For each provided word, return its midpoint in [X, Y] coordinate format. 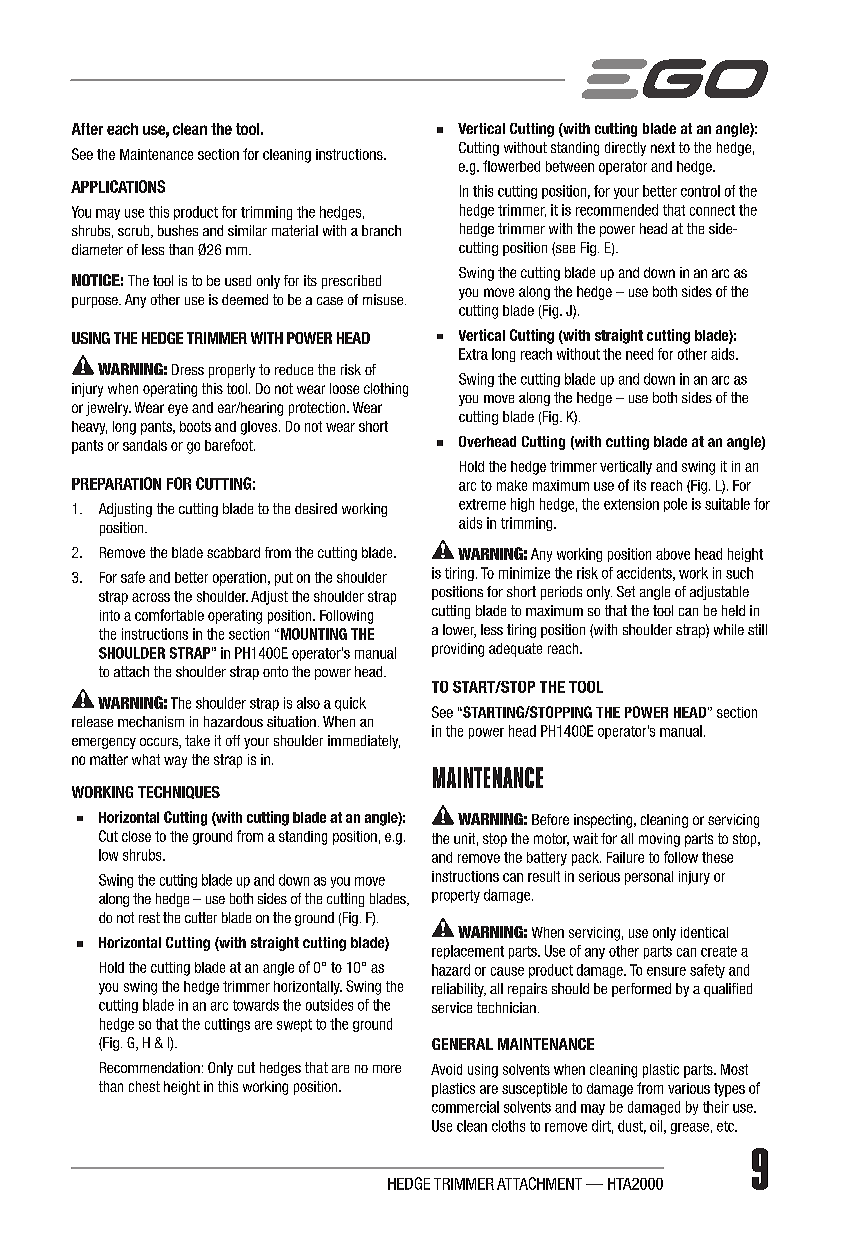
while [729, 629]
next [663, 147]
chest [144, 1086]
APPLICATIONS [118, 186]
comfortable [169, 615]
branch [381, 230]
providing [458, 650]
